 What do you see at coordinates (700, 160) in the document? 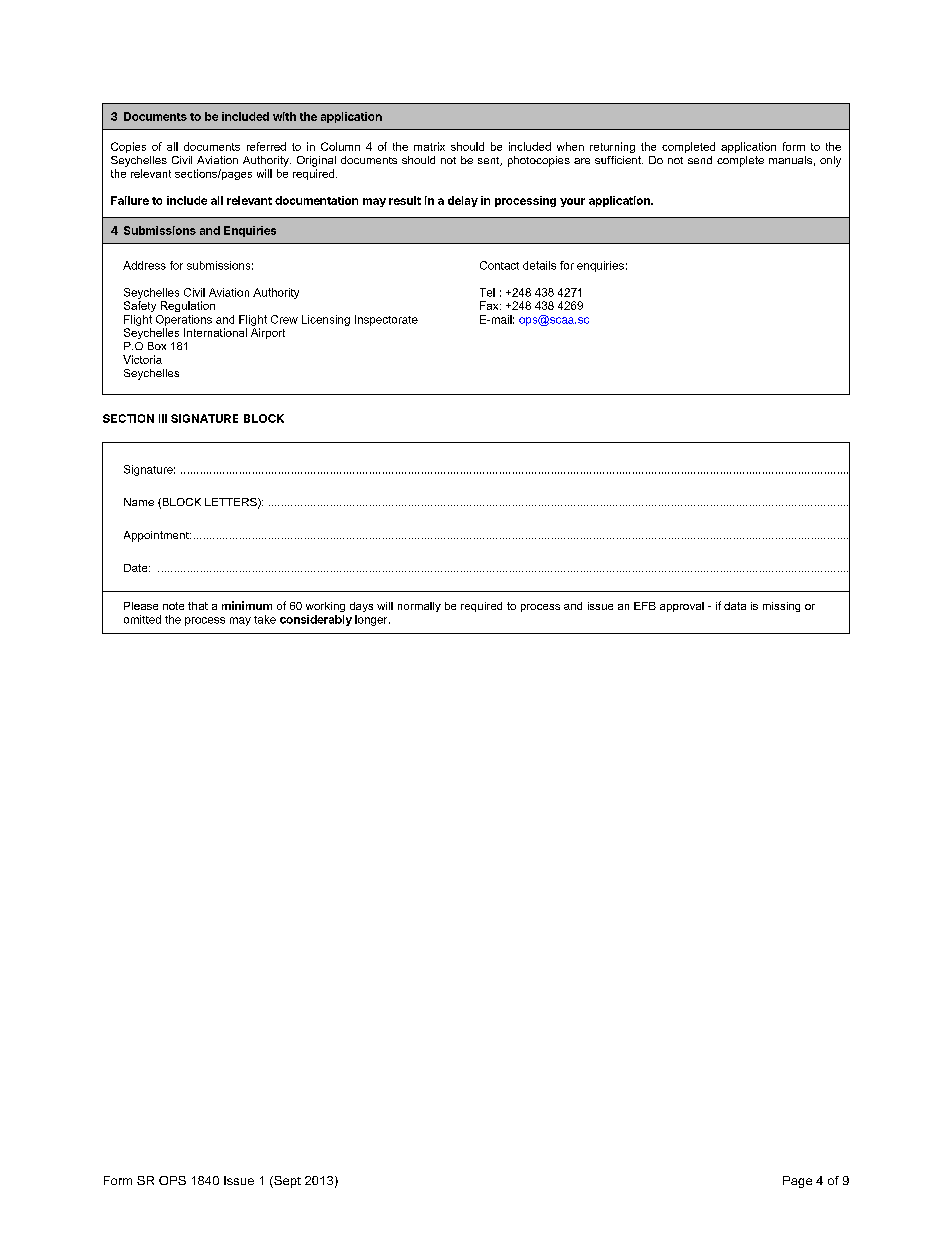
I see `send` at bounding box center [700, 160].
